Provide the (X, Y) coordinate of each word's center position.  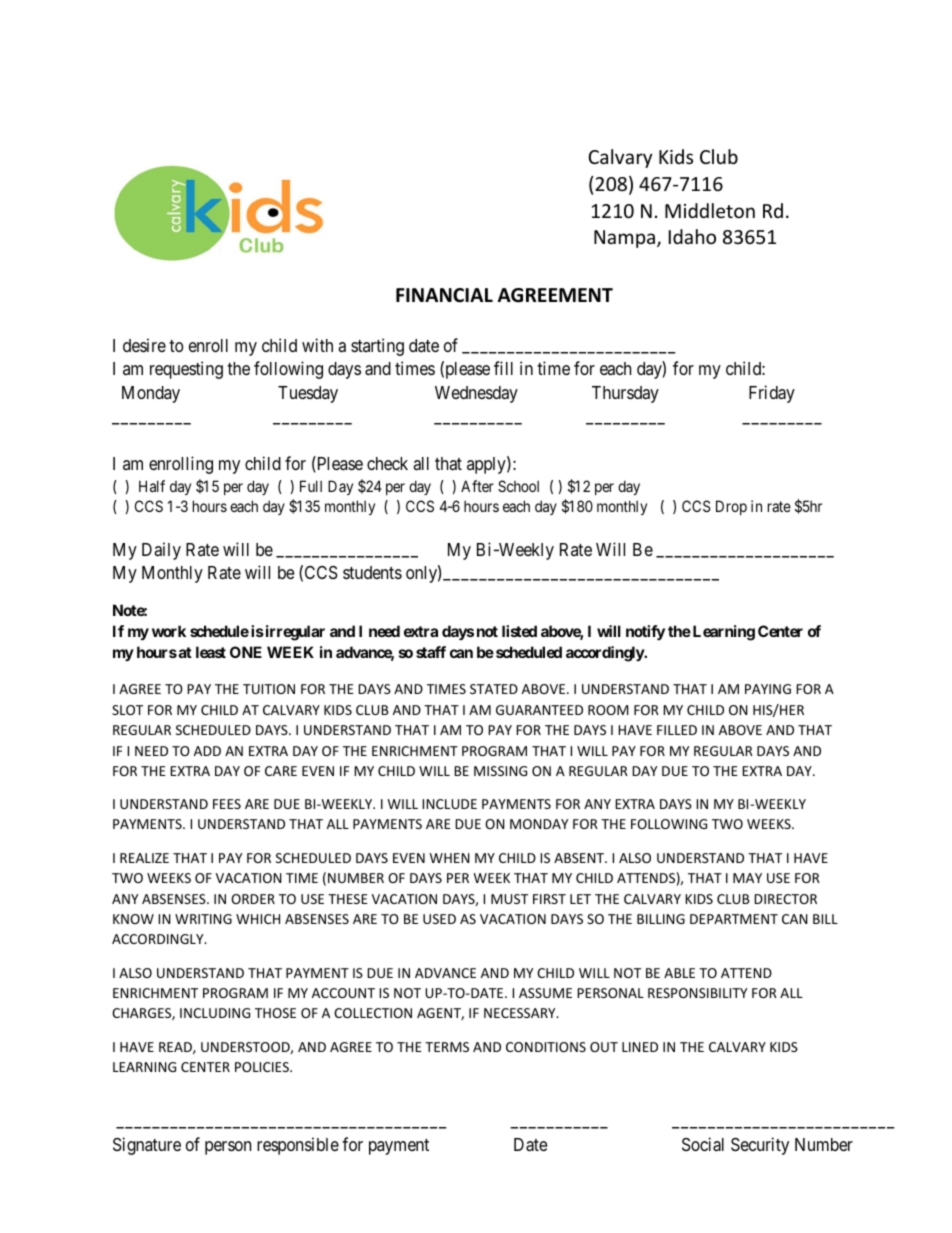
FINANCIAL (444, 295)
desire (144, 345)
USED (439, 919)
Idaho (692, 236)
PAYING (768, 689)
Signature (147, 1146)
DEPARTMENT (734, 919)
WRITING (203, 919)
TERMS (447, 1047)
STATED (494, 689)
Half (152, 486)
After (477, 486)
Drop (731, 507)
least (211, 652)
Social (703, 1144)
